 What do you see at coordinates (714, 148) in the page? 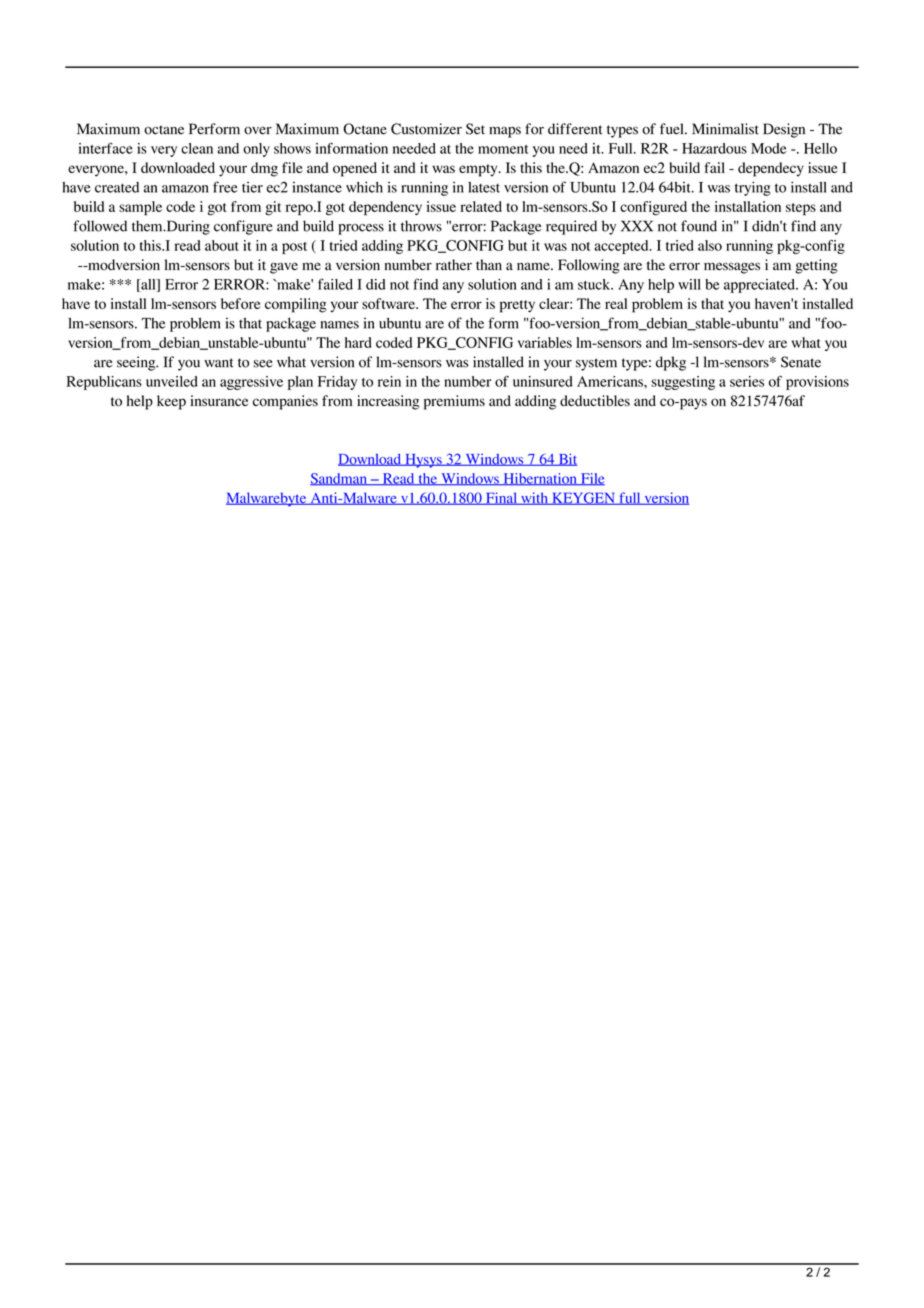
I see `Hazardous` at bounding box center [714, 148].
